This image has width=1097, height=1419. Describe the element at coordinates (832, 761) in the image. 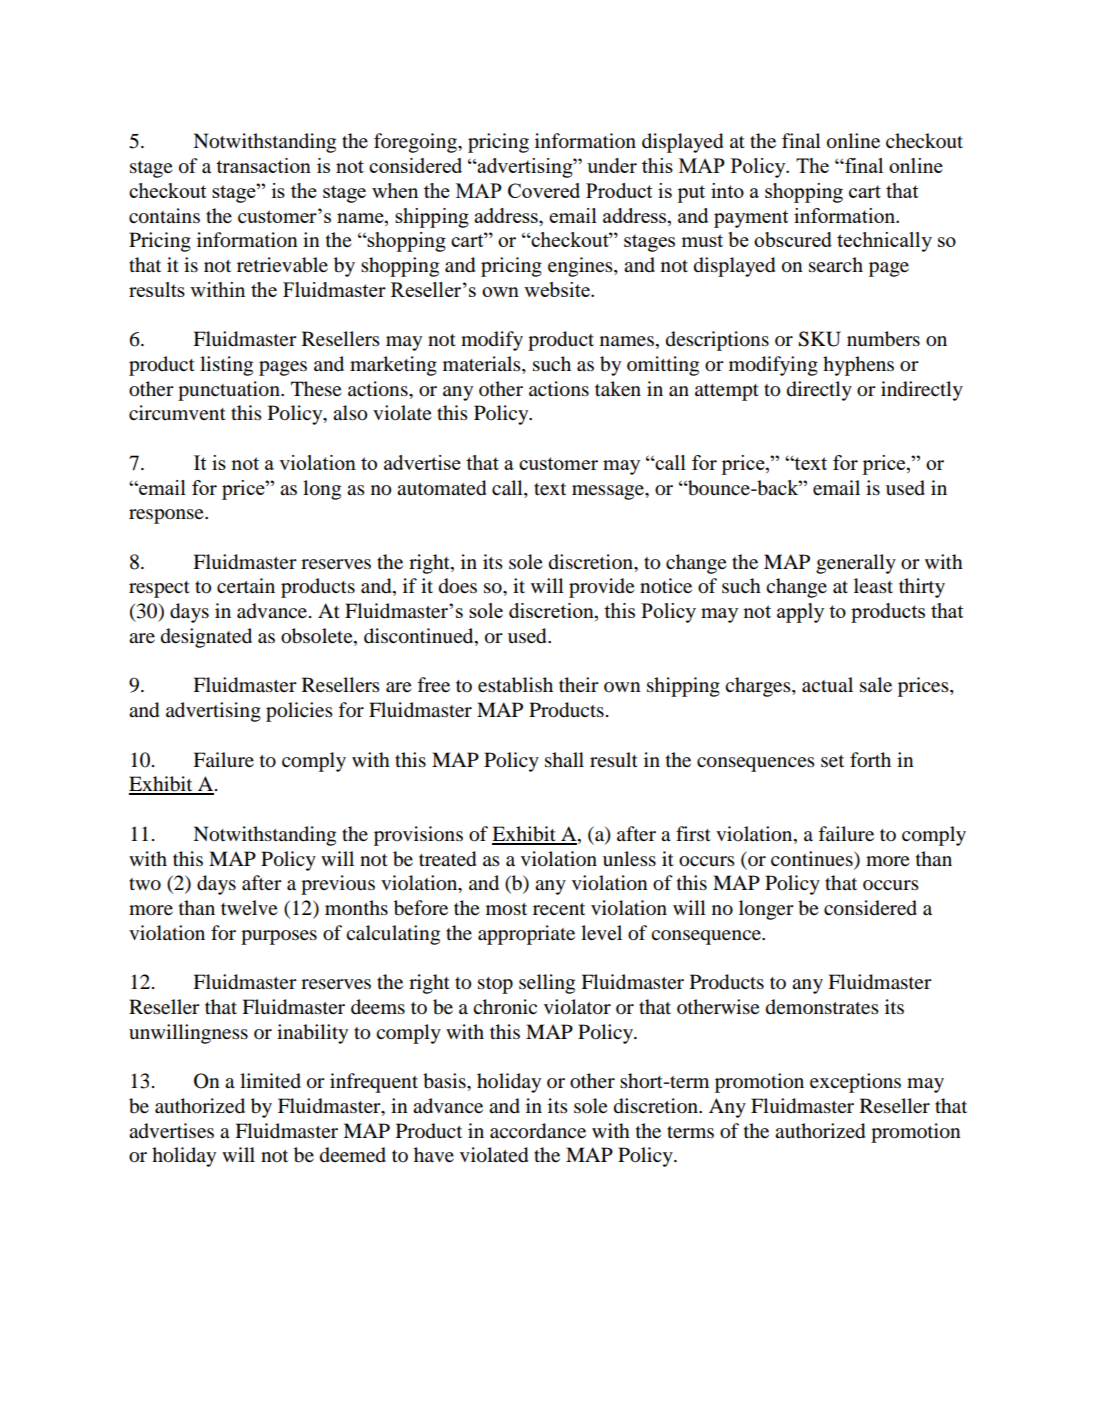

I see `set` at that location.
